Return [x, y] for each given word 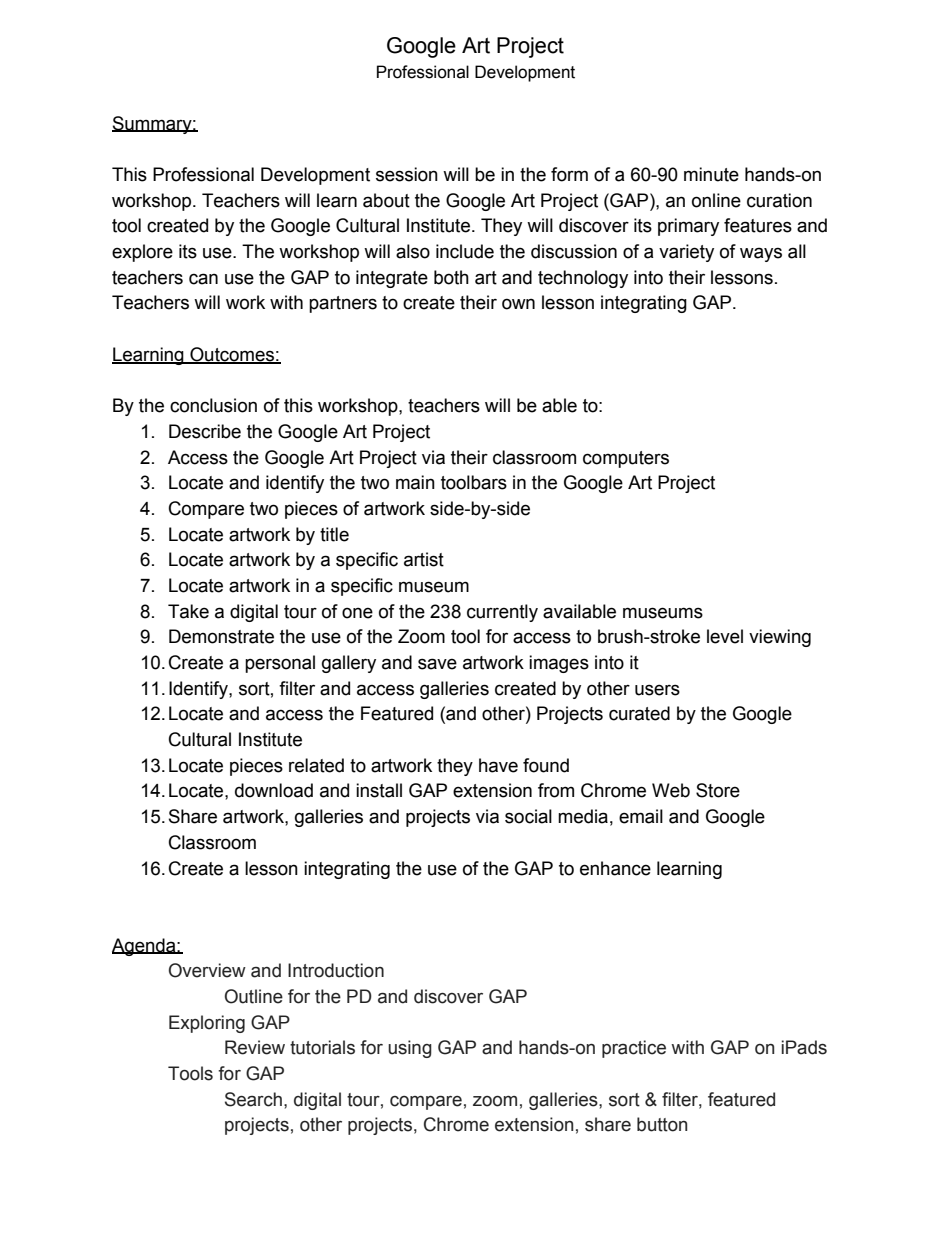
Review [255, 1047]
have [498, 765]
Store [718, 790]
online [716, 200]
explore [142, 253]
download [274, 790]
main [415, 482]
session [407, 174]
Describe [205, 431]
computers [626, 459]
